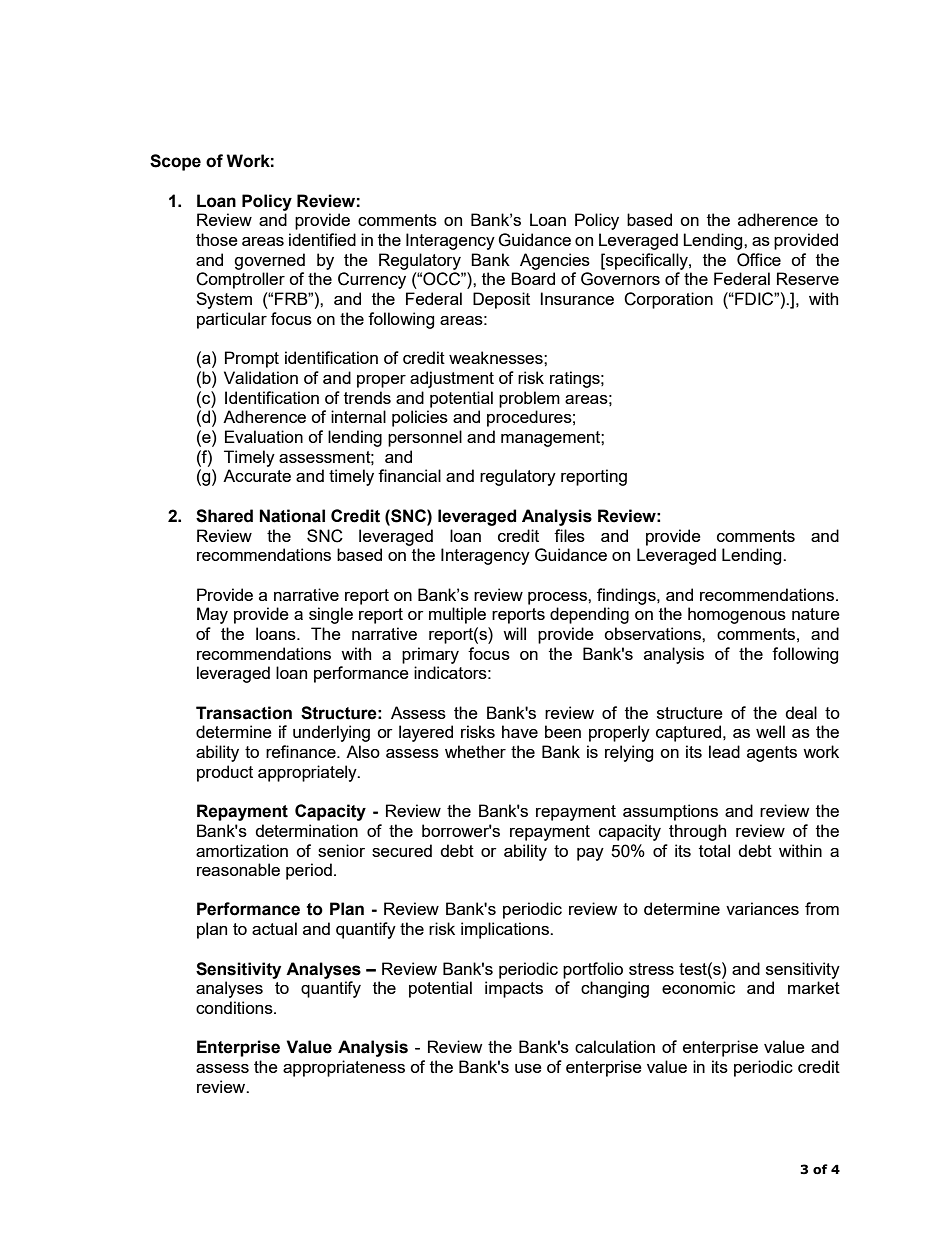  What do you see at coordinates (514, 633) in the image?
I see `will` at bounding box center [514, 633].
